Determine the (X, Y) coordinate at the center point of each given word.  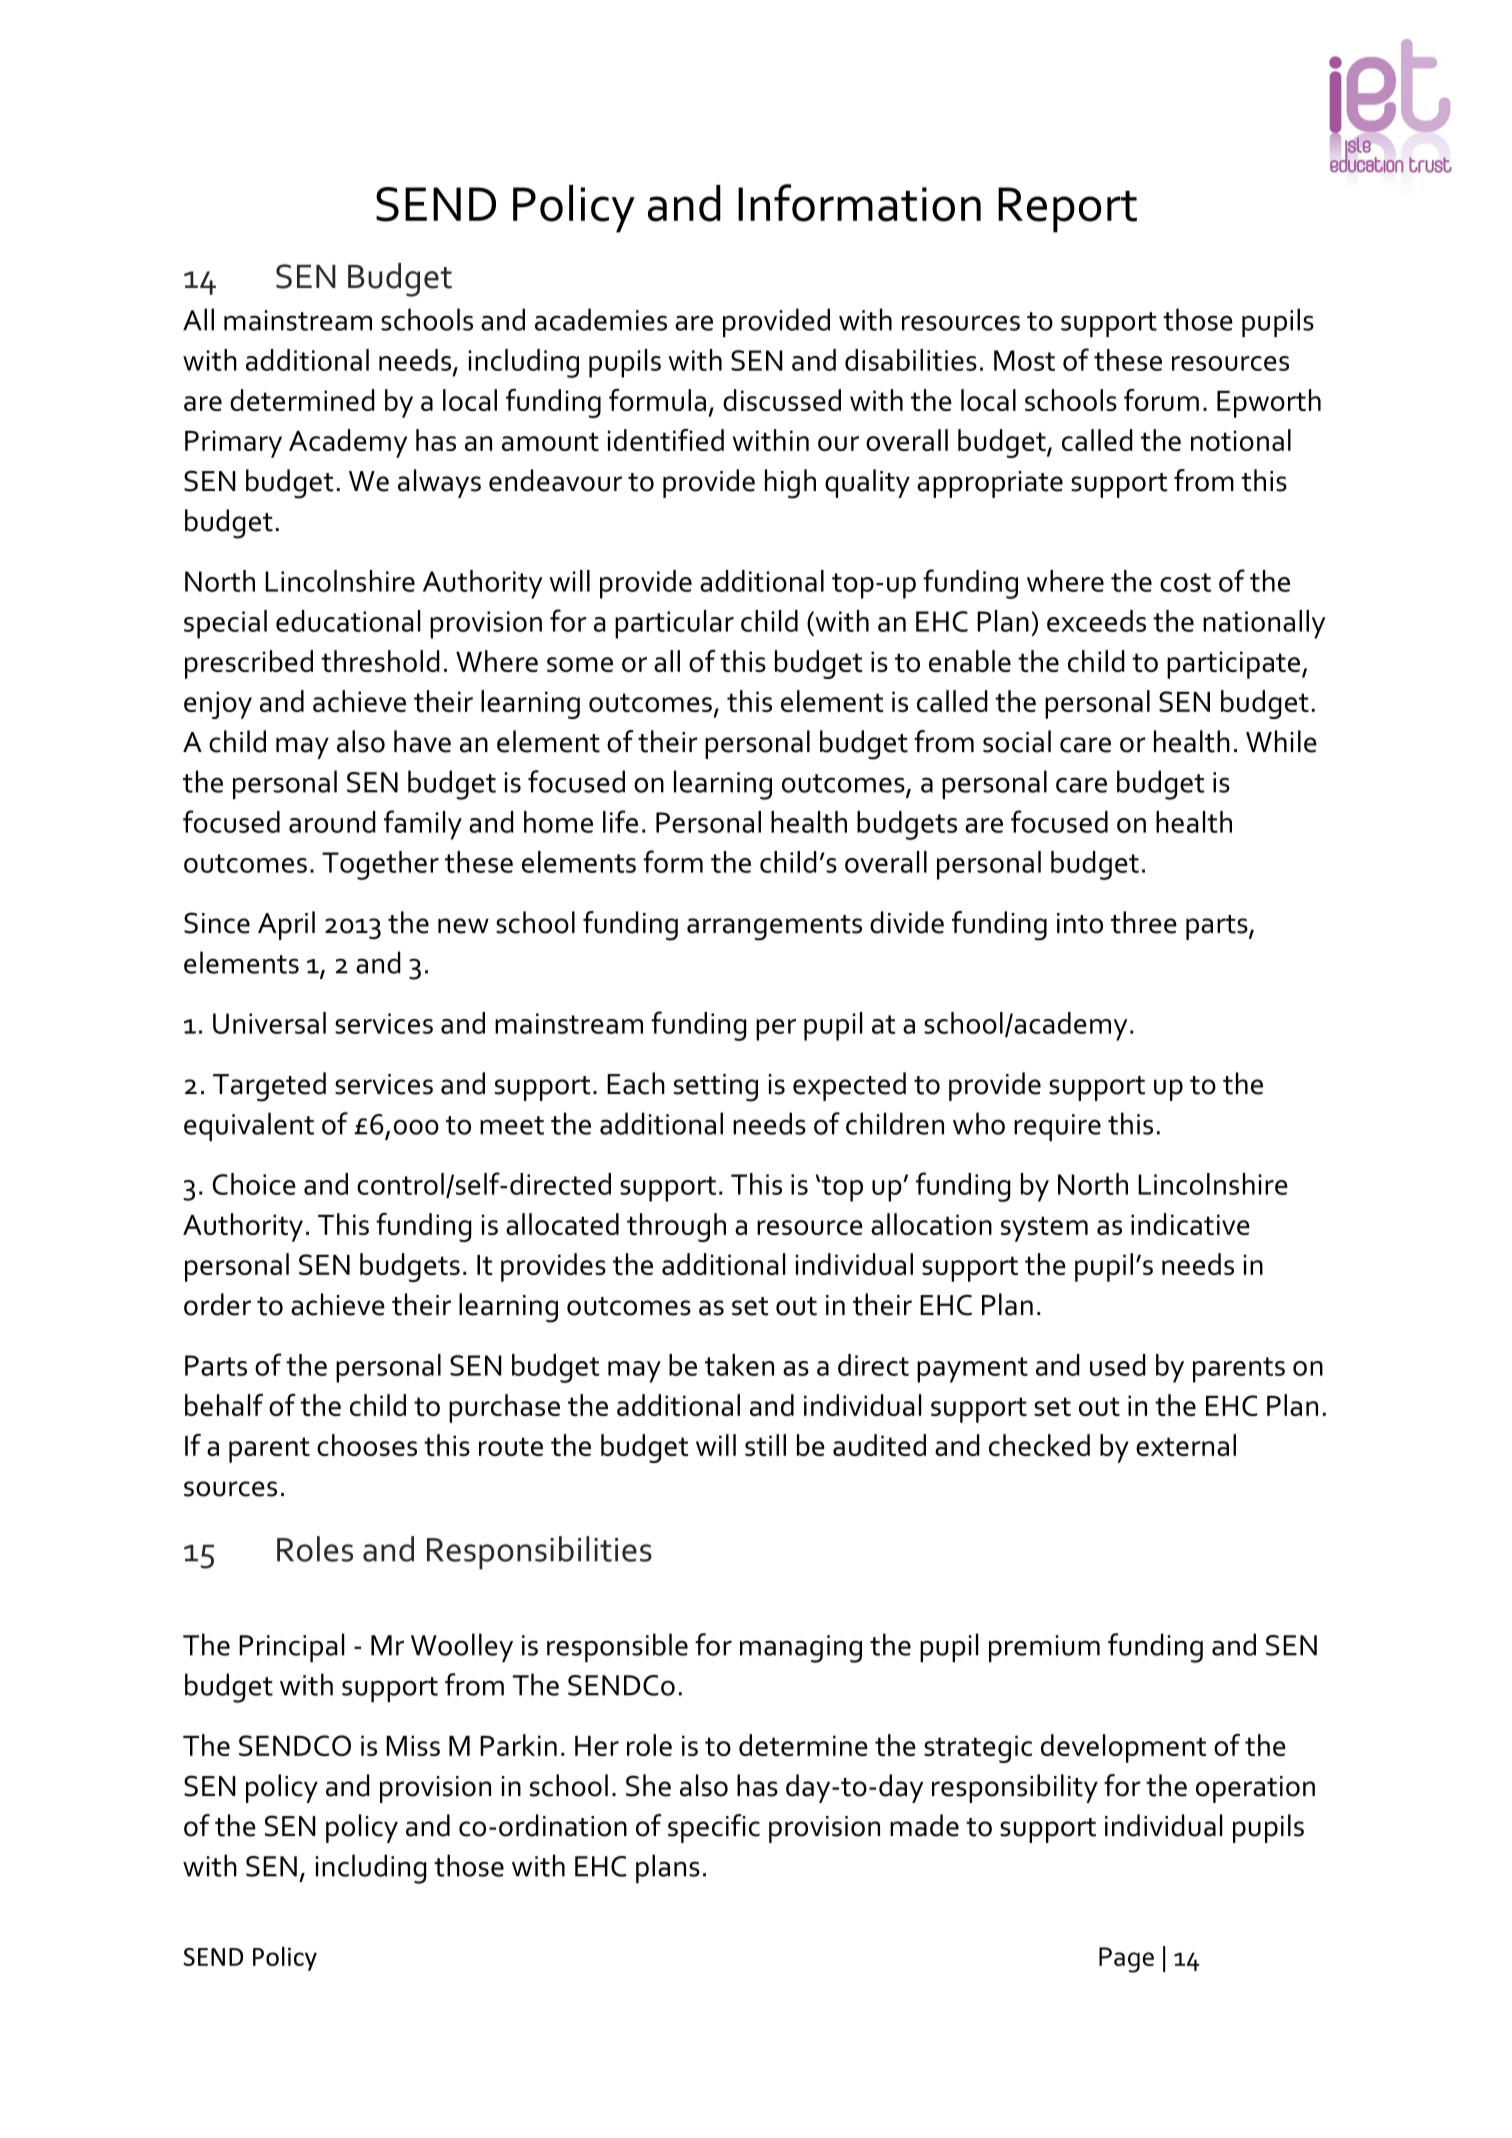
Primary (233, 444)
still (765, 1445)
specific (714, 1828)
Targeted (269, 1087)
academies (601, 319)
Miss (413, 1745)
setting (716, 1088)
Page (1126, 1960)
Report (1067, 210)
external (1186, 1445)
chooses (367, 1445)
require (1057, 1127)
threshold (380, 661)
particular (674, 624)
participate (1235, 665)
